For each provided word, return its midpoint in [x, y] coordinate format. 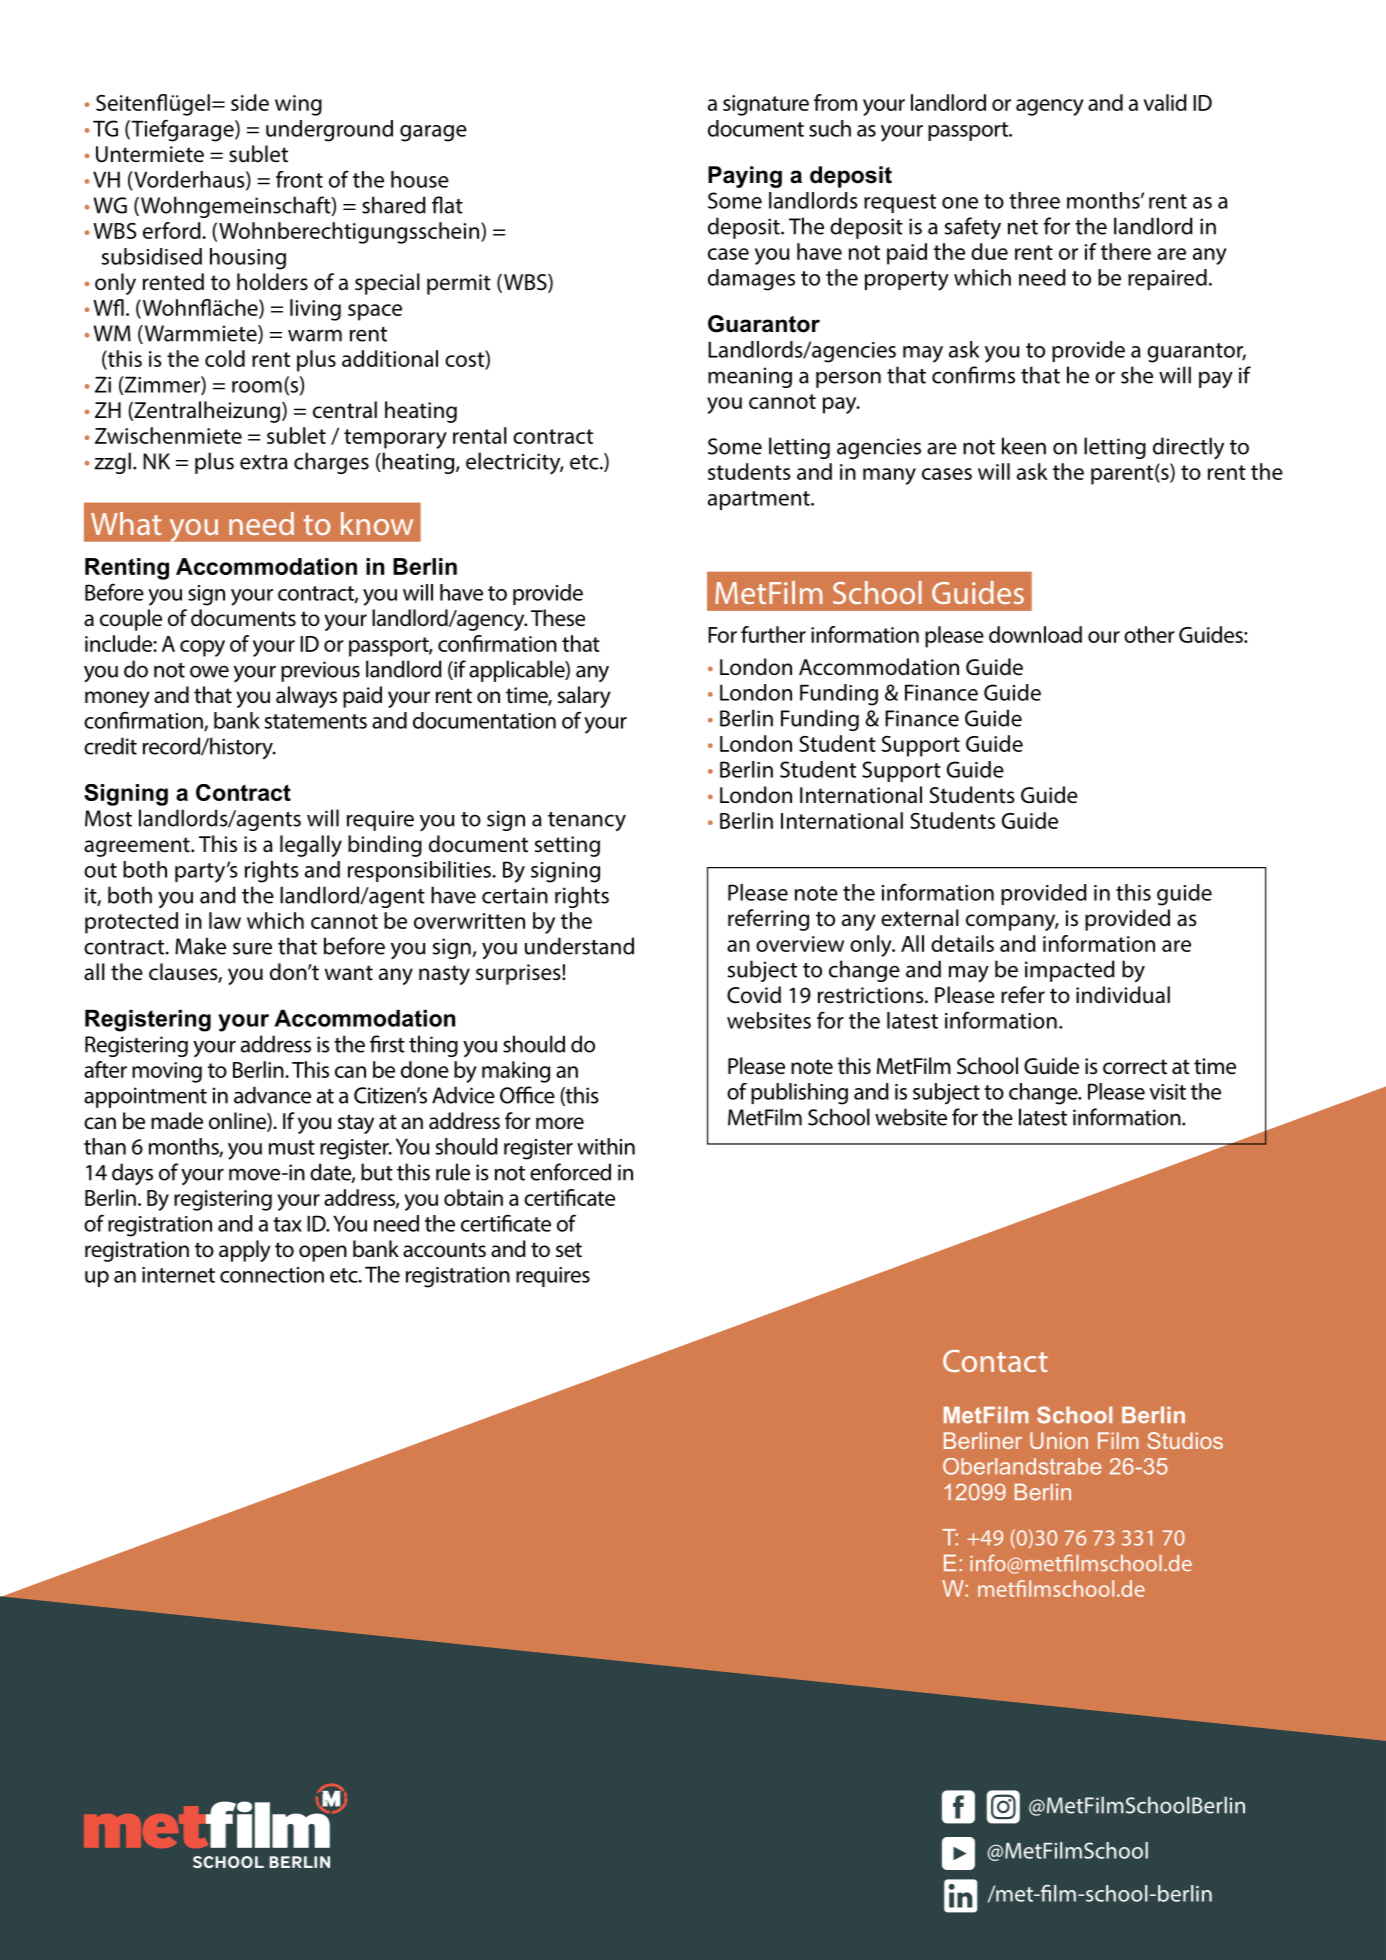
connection [272, 1275]
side [250, 102]
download [1035, 634]
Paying [745, 177]
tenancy [587, 822]
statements [316, 721]
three [1034, 200]
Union [1059, 1440]
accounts [444, 1250]
